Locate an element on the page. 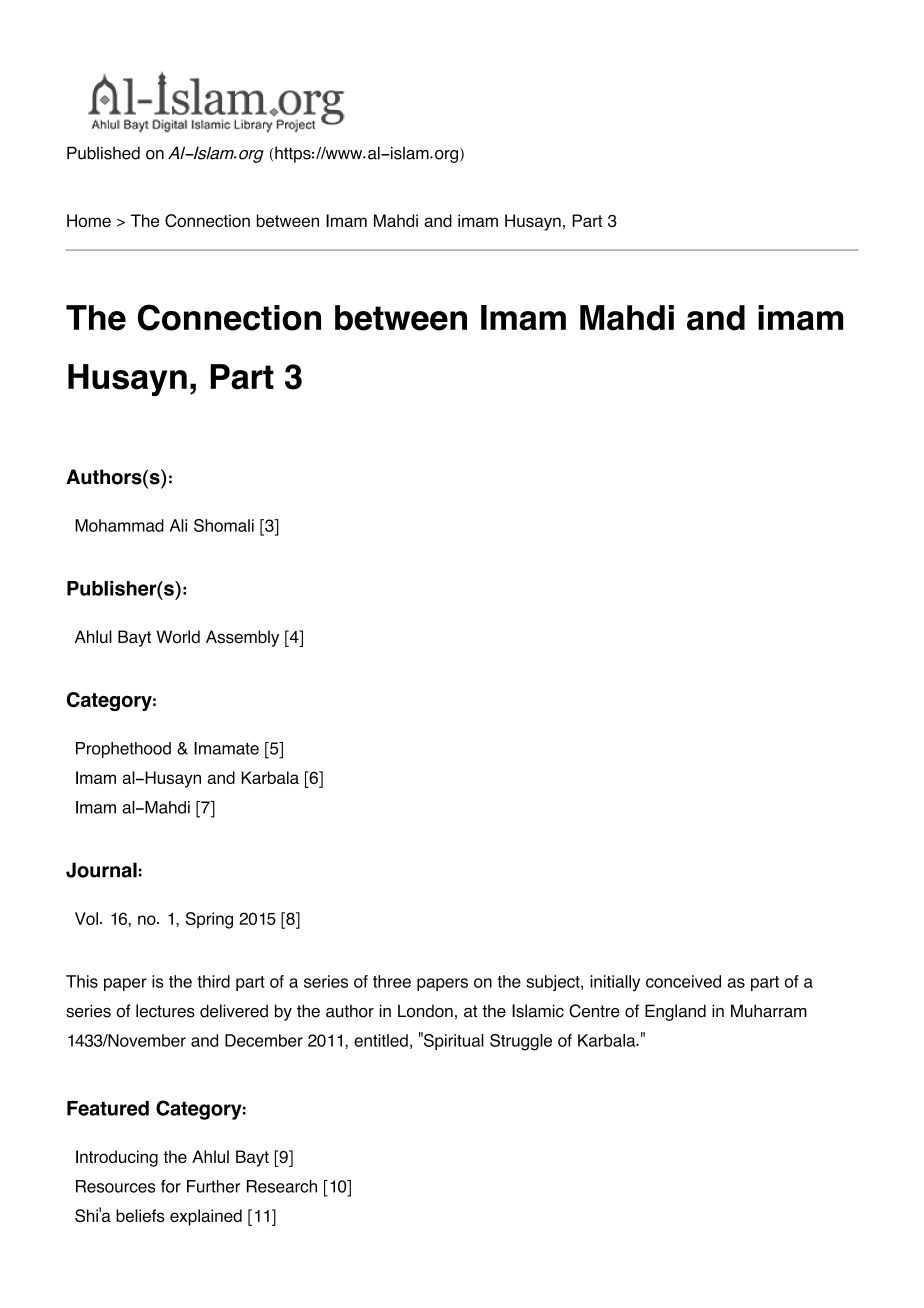 The height and width of the image is (1308, 924). Home is located at coordinates (89, 220).
